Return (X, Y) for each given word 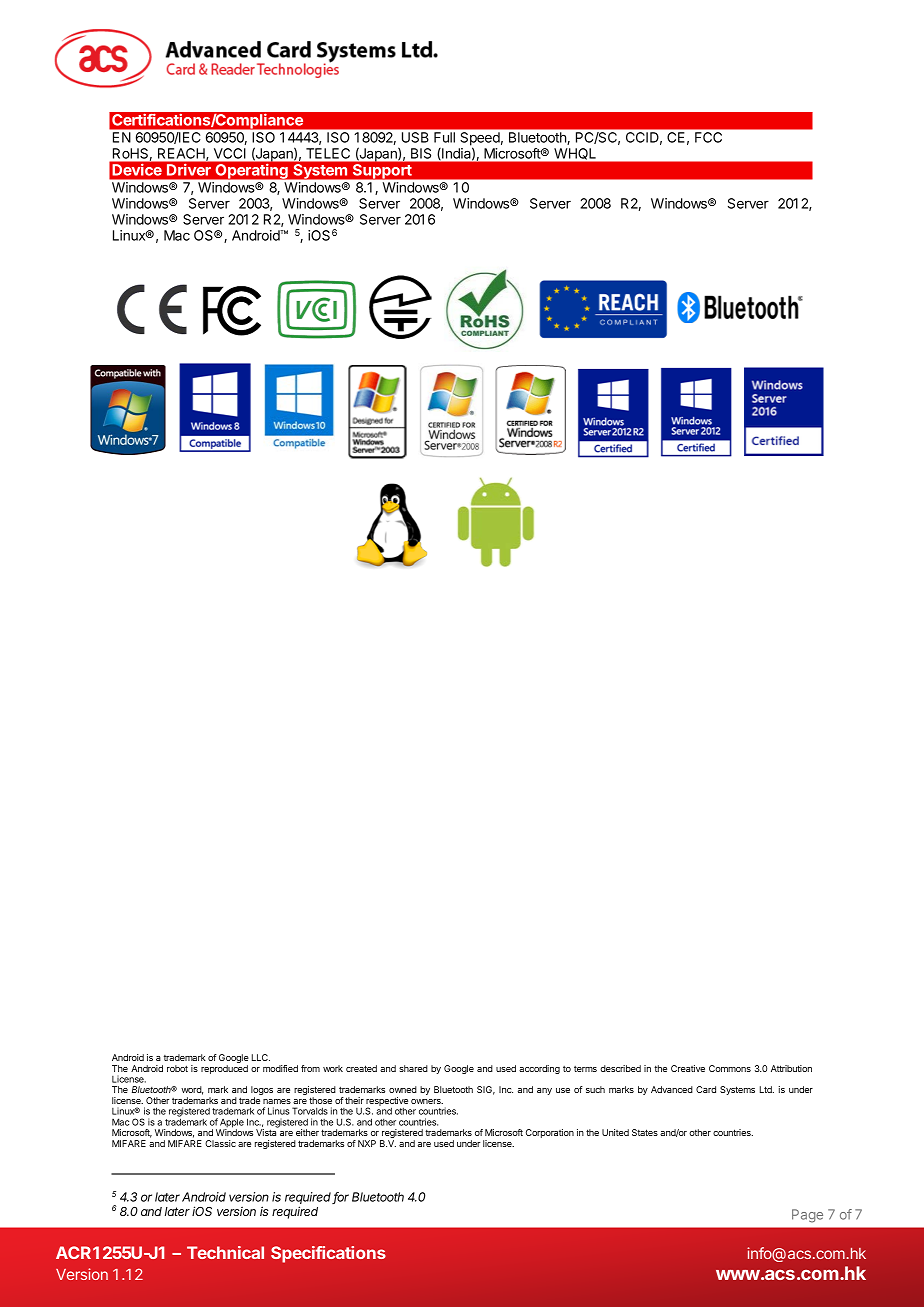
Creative (688, 1068)
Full (444, 137)
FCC (708, 137)
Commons (730, 1068)
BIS (421, 153)
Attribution (791, 1068)
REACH (182, 154)
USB (415, 137)
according (539, 1069)
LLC (261, 1057)
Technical (225, 1252)
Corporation (550, 1133)
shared (413, 1068)
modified (280, 1068)
